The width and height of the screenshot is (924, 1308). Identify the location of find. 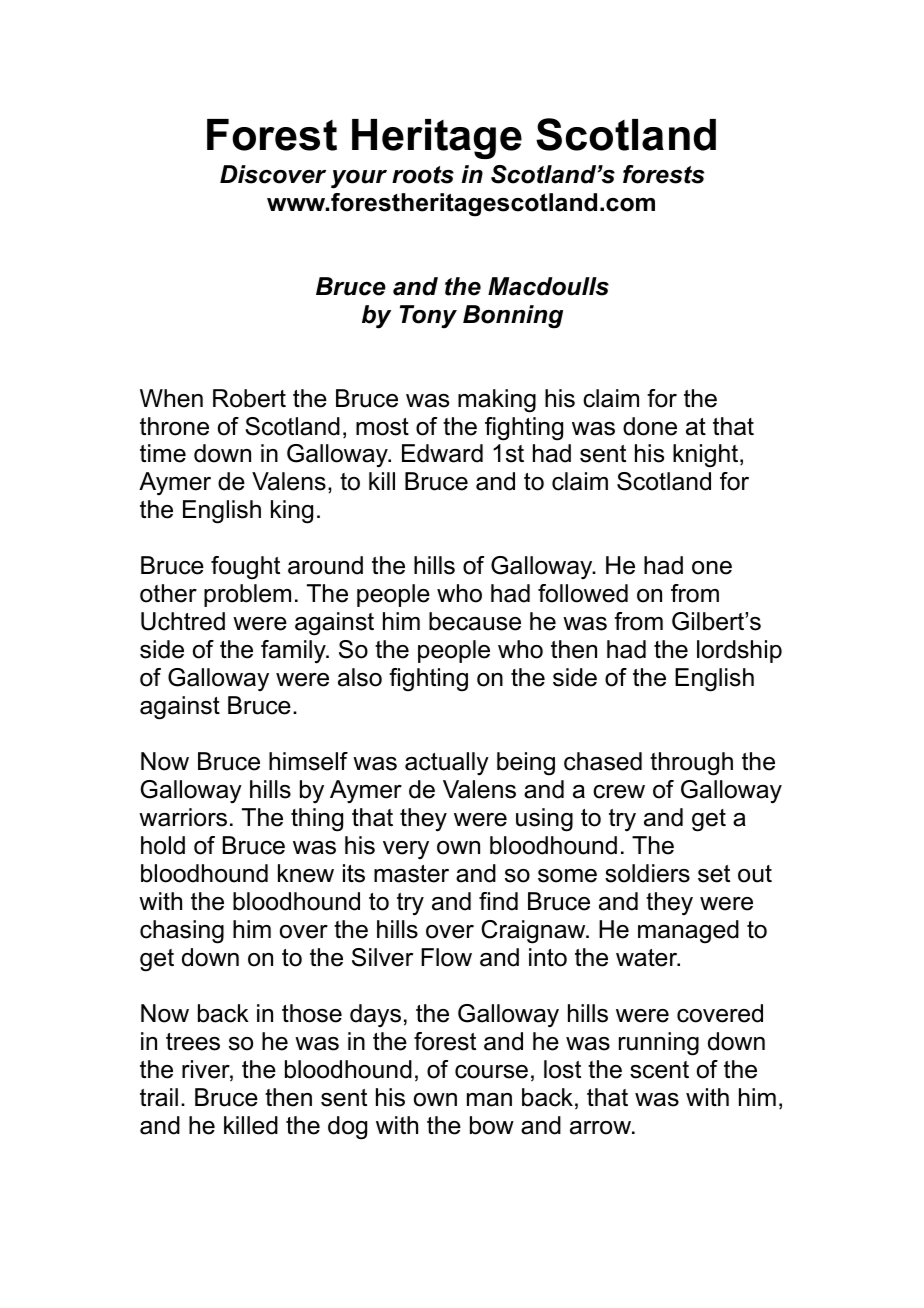
(498, 901).
